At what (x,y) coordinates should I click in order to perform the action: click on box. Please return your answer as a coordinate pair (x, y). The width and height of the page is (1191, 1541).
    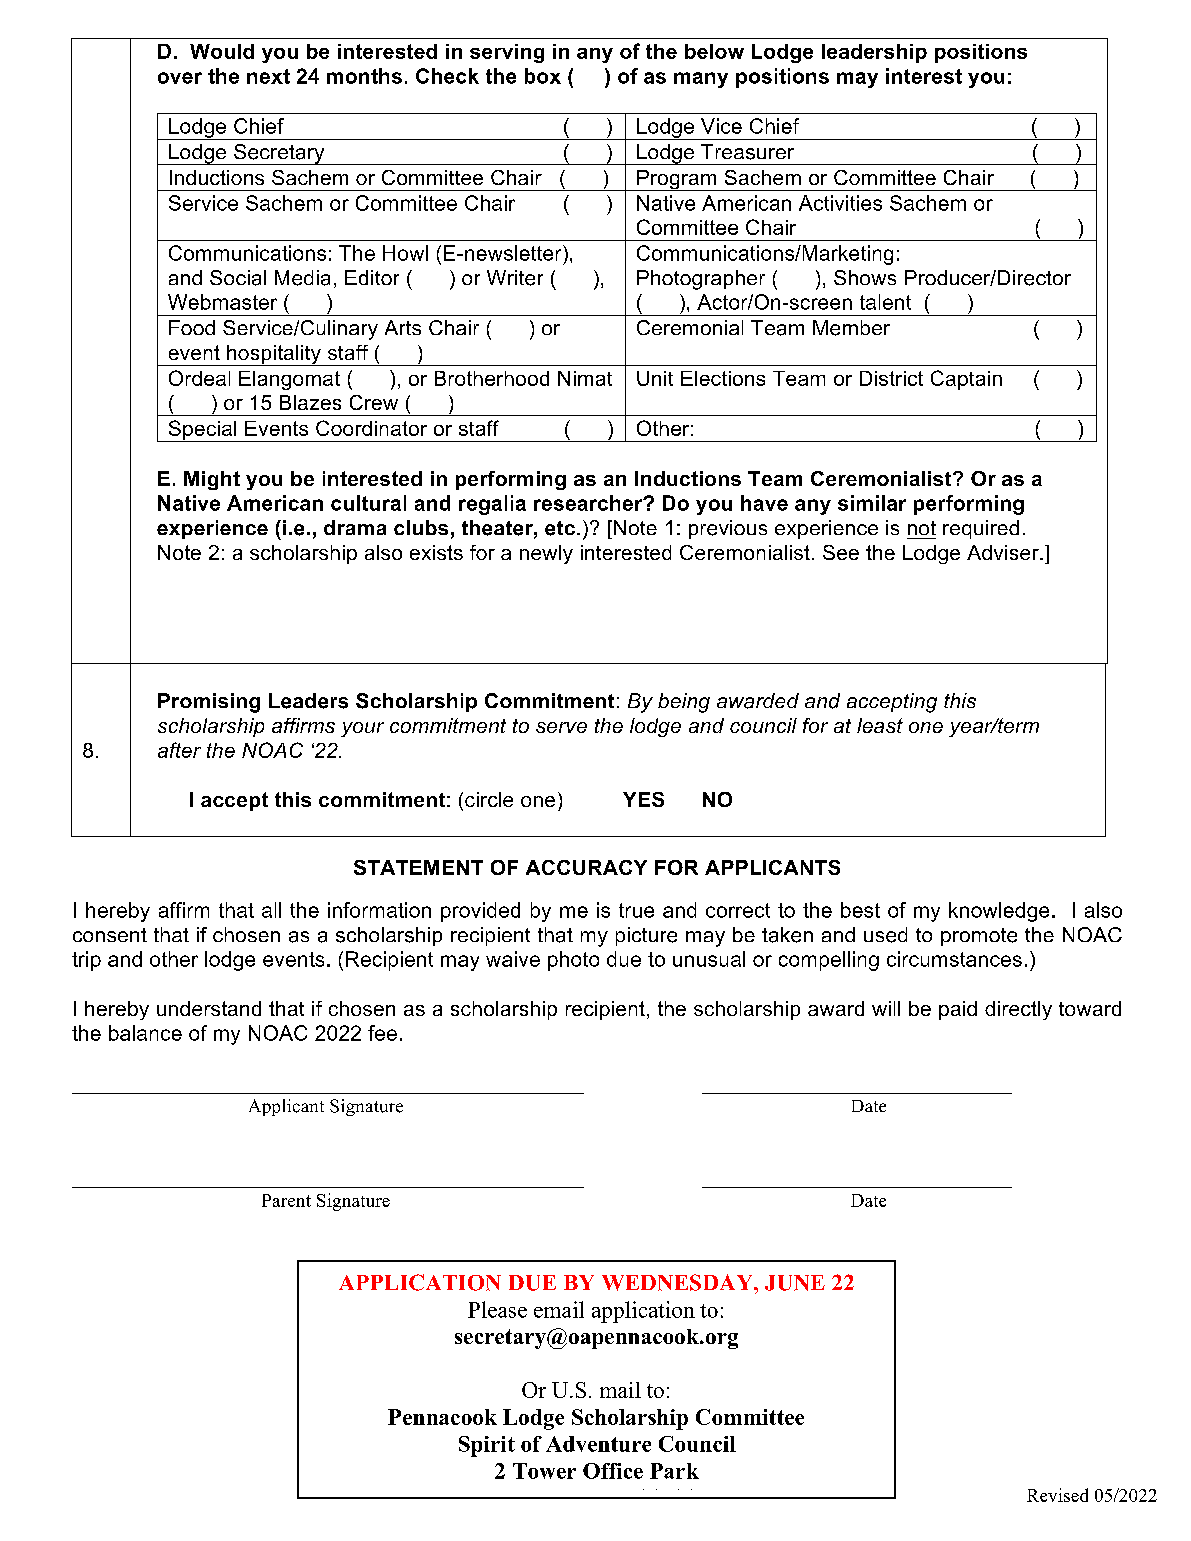
    Looking at the image, I should click on (543, 76).
